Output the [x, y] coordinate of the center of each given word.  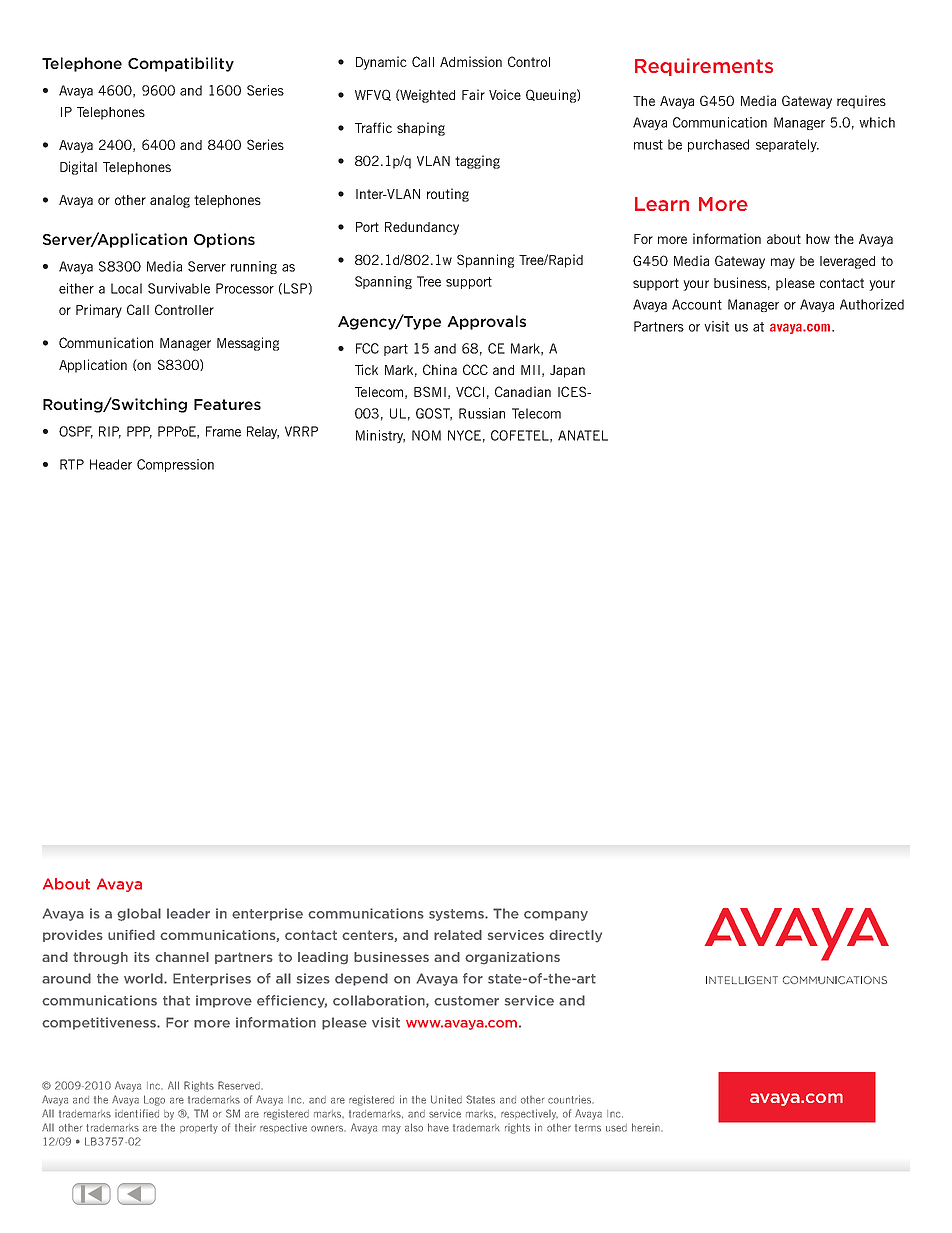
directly [575, 936]
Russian [482, 413]
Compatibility [181, 64]
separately [787, 145]
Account [697, 304]
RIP [110, 432]
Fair [473, 94]
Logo [154, 1100]
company [556, 916]
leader [188, 913]
